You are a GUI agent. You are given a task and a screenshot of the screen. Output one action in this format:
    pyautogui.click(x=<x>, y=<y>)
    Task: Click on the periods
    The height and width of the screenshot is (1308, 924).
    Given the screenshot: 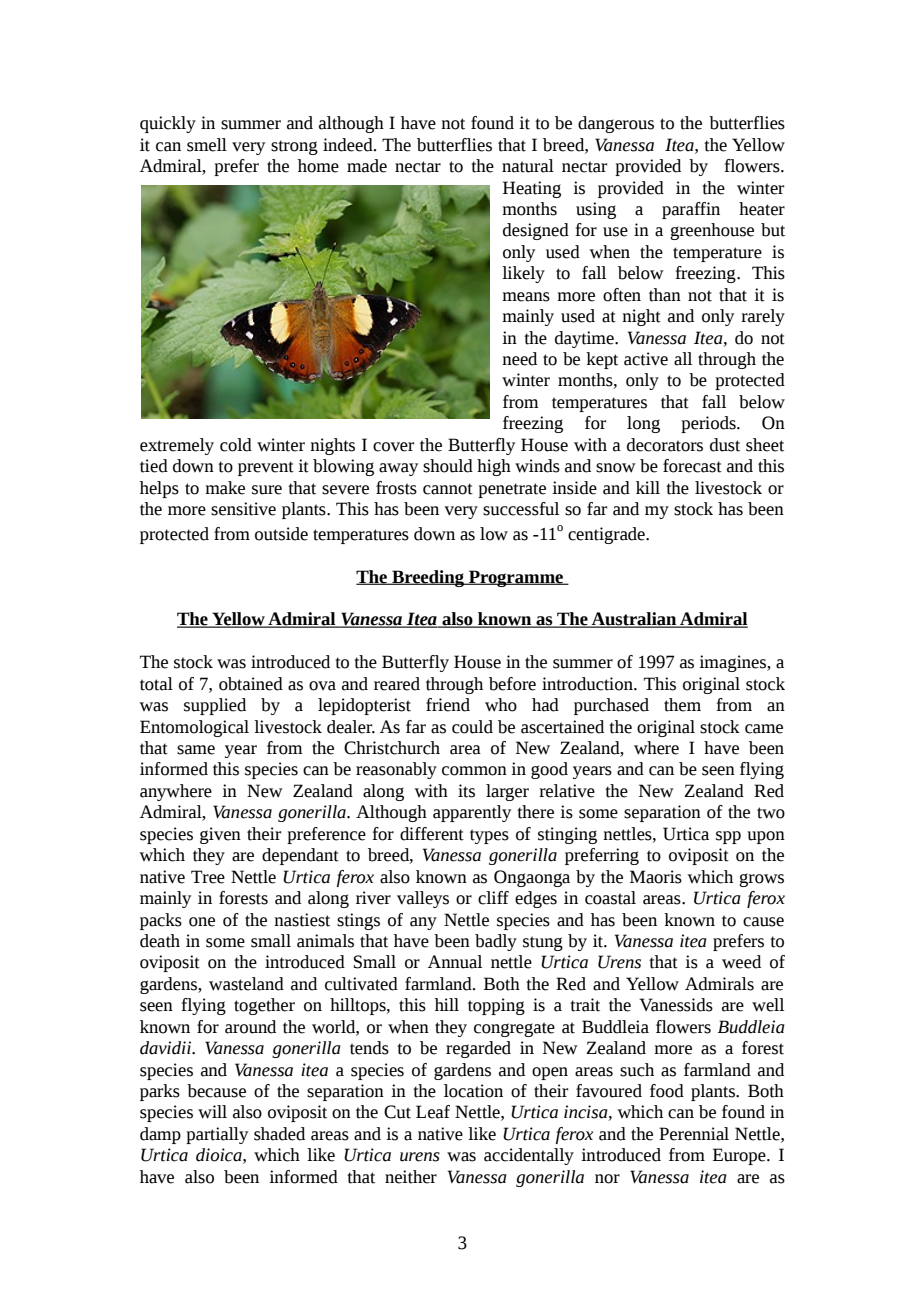 What is the action you would take?
    pyautogui.click(x=709, y=424)
